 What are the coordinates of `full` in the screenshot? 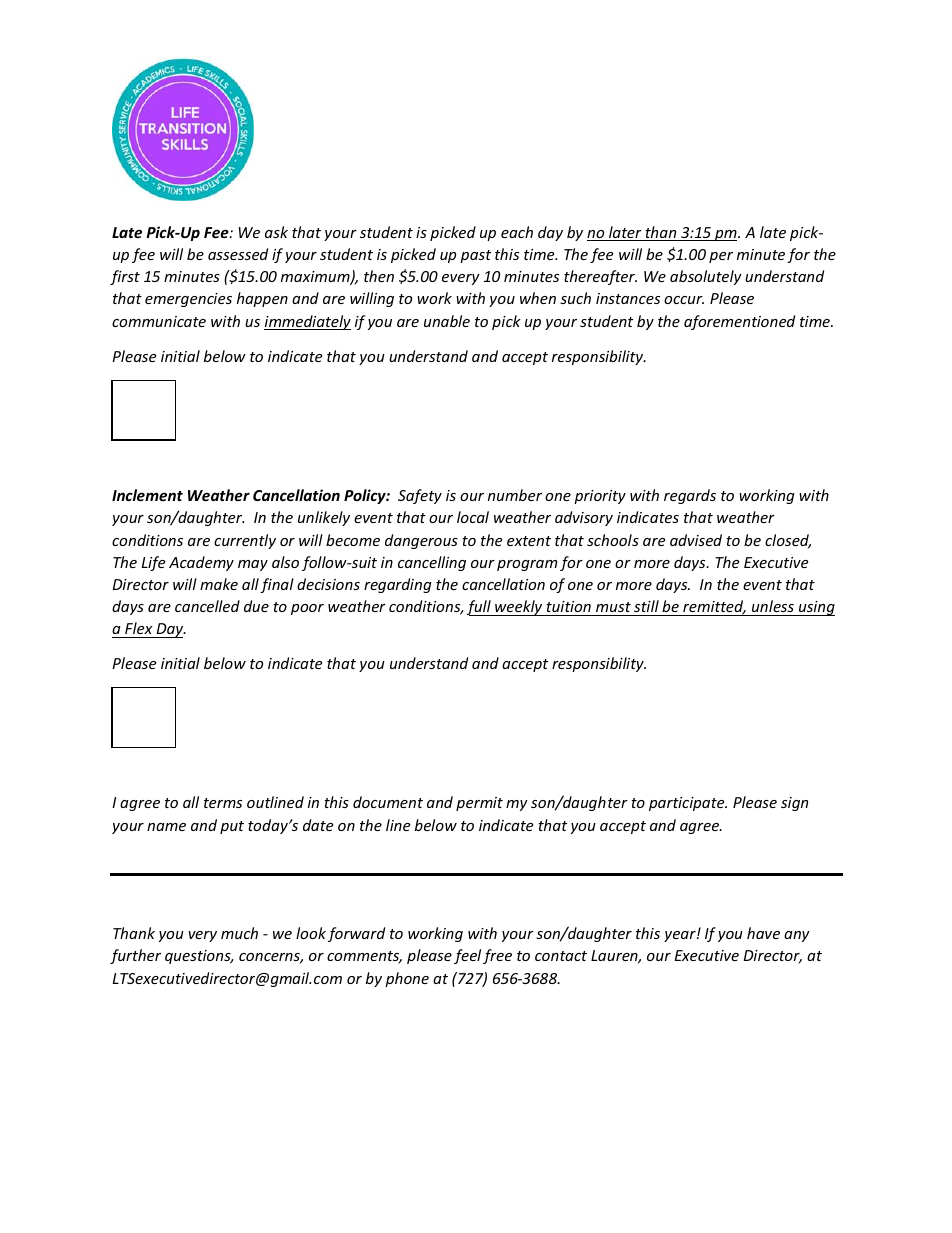 It's located at (480, 608).
